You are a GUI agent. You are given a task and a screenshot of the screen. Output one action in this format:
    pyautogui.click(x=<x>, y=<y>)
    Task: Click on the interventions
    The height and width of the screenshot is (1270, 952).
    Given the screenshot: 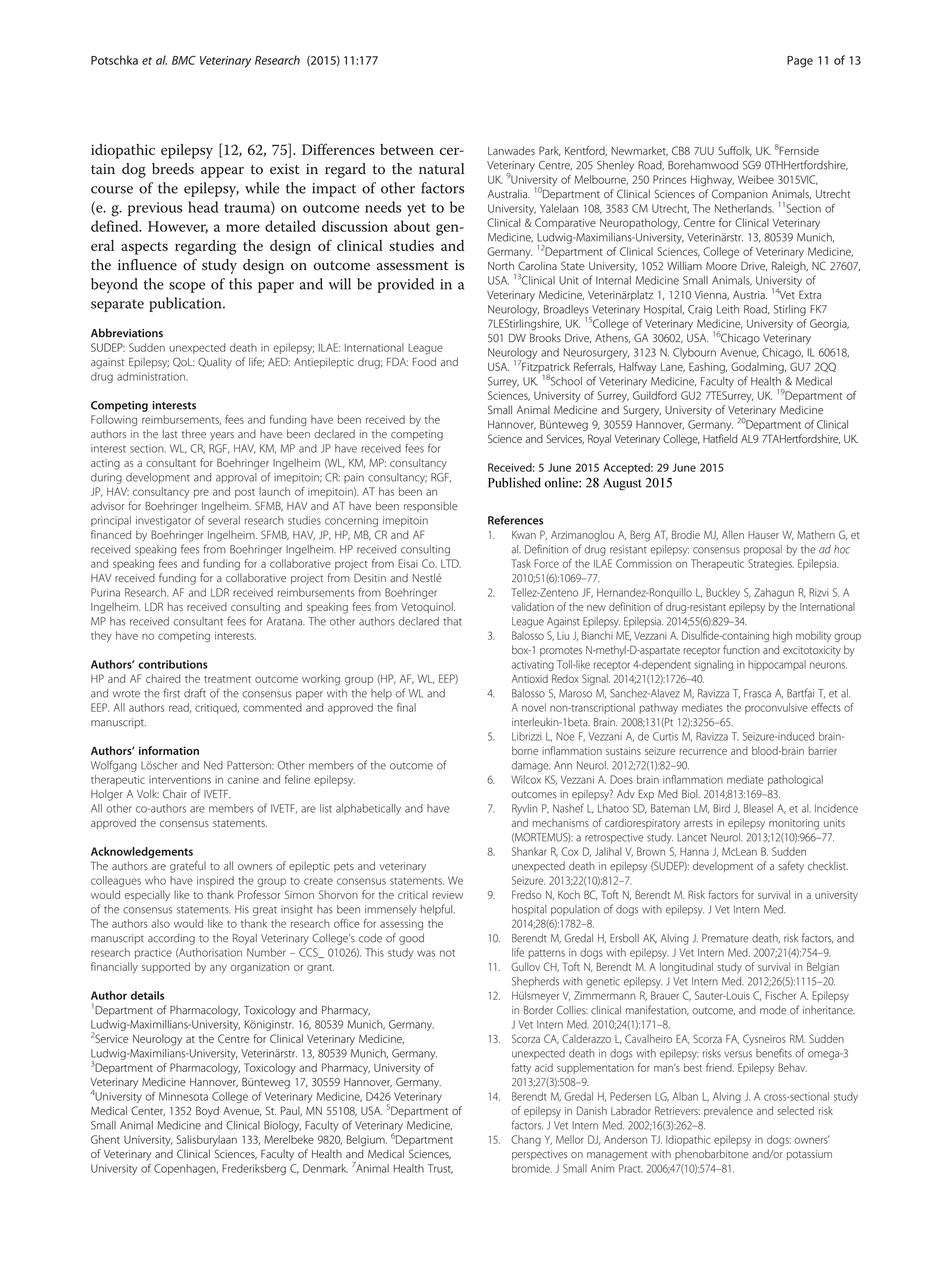 What is the action you would take?
    pyautogui.click(x=180, y=780)
